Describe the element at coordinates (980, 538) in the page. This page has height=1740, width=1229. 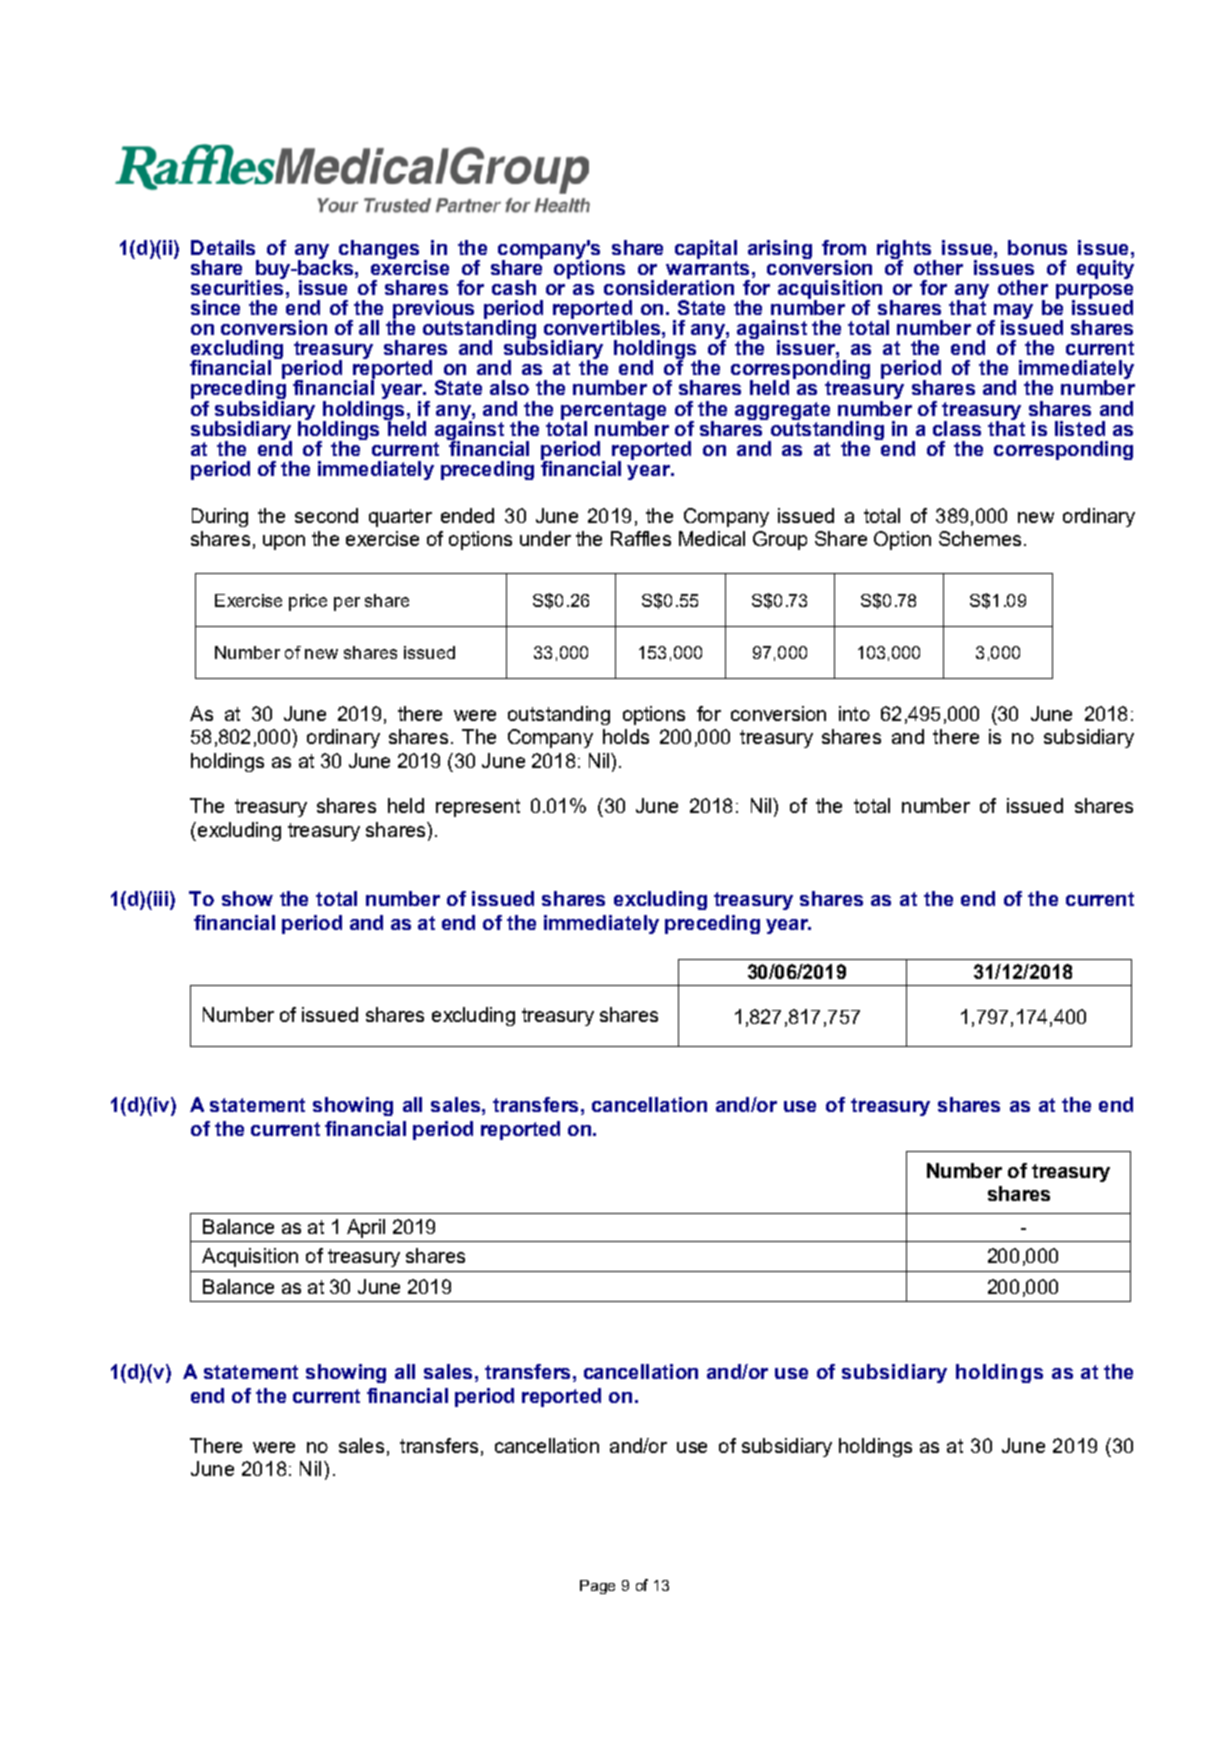
I see `Schemes` at that location.
